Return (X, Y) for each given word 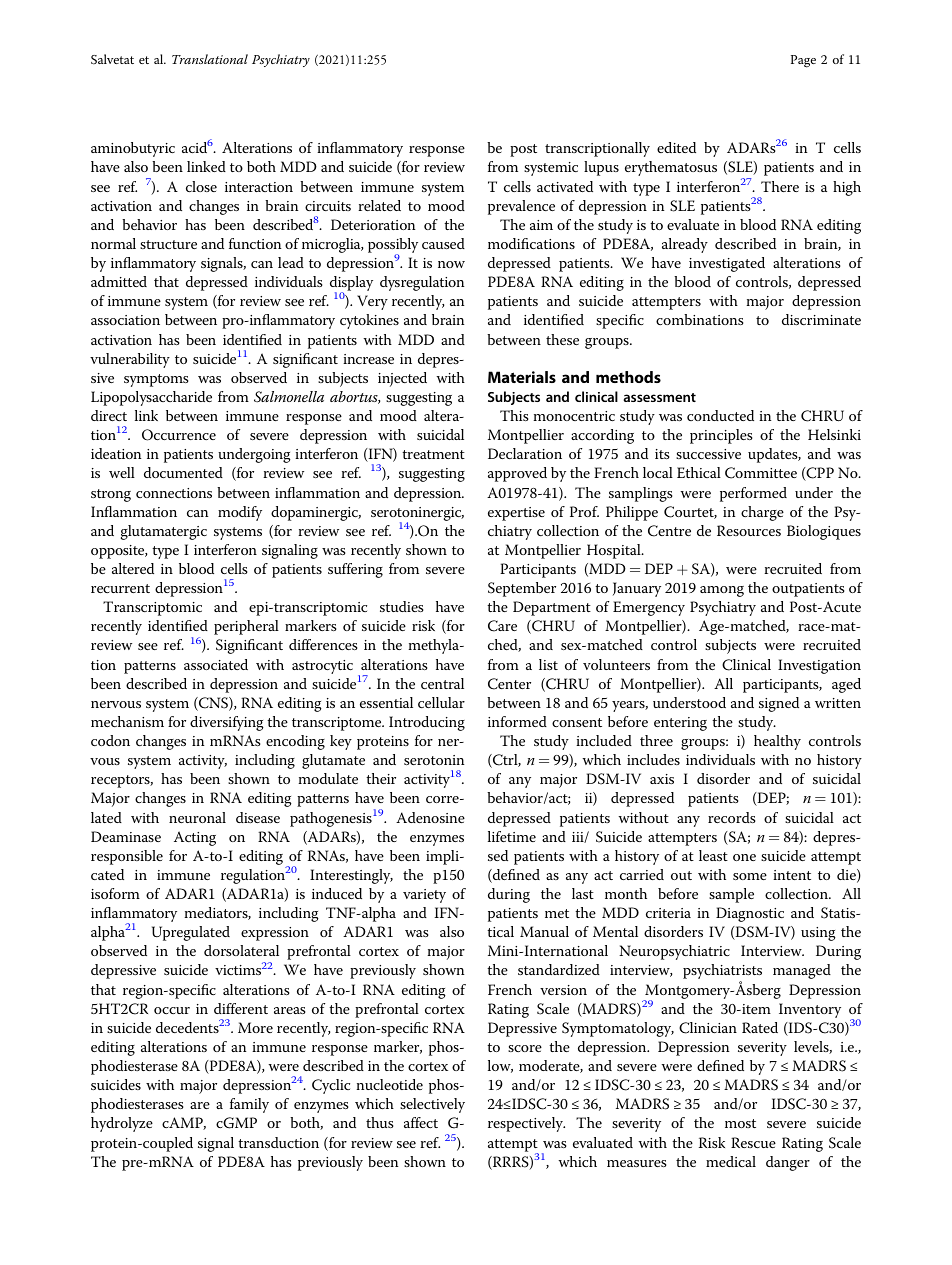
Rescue (753, 1142)
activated (565, 186)
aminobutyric (133, 149)
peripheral (246, 627)
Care (502, 626)
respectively (526, 1124)
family (249, 1105)
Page (803, 61)
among (722, 591)
